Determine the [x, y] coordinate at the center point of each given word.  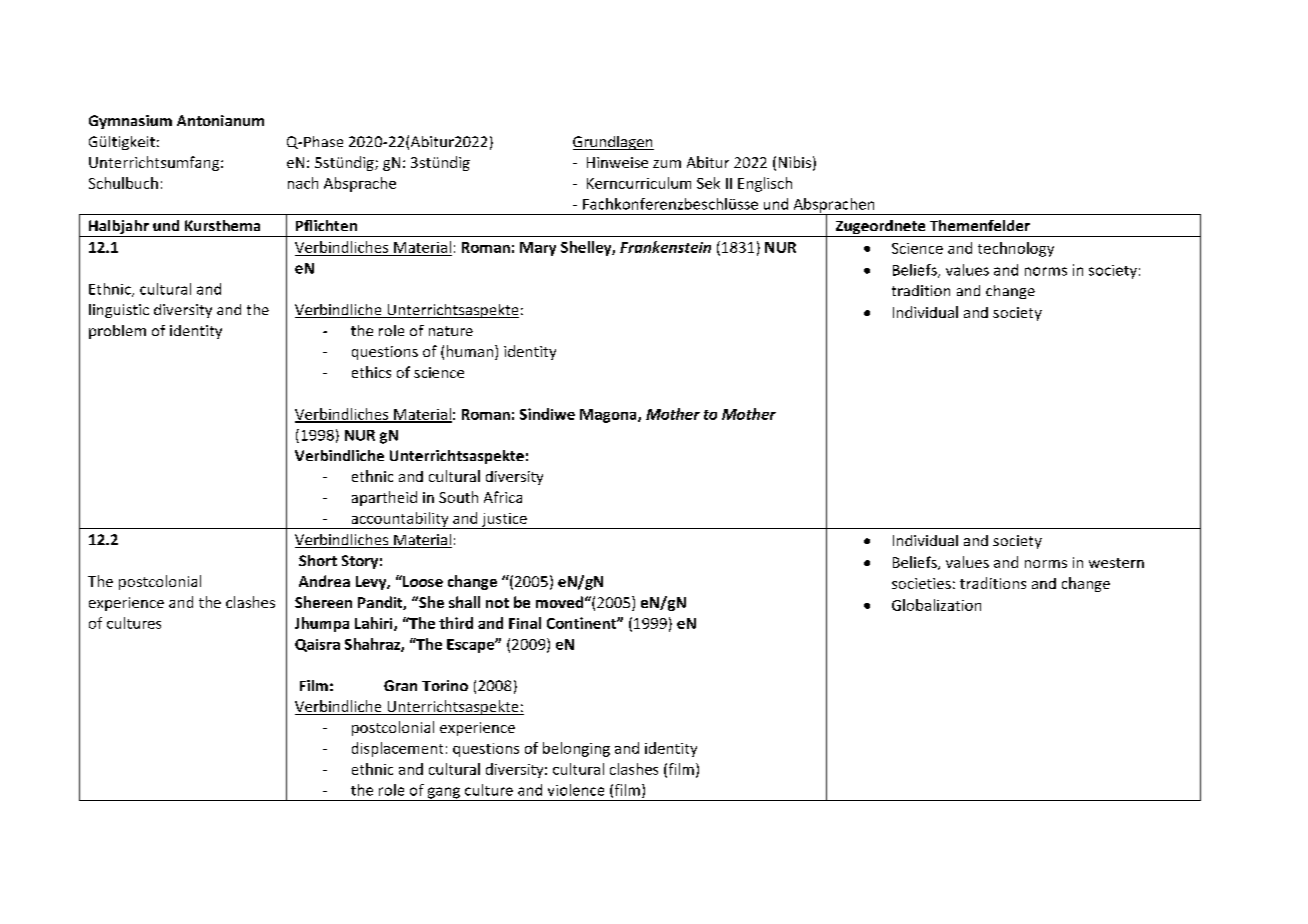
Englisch [765, 184]
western [1116, 563]
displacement [397, 749]
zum [667, 164]
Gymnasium [130, 122]
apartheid [384, 498]
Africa [503, 497]
